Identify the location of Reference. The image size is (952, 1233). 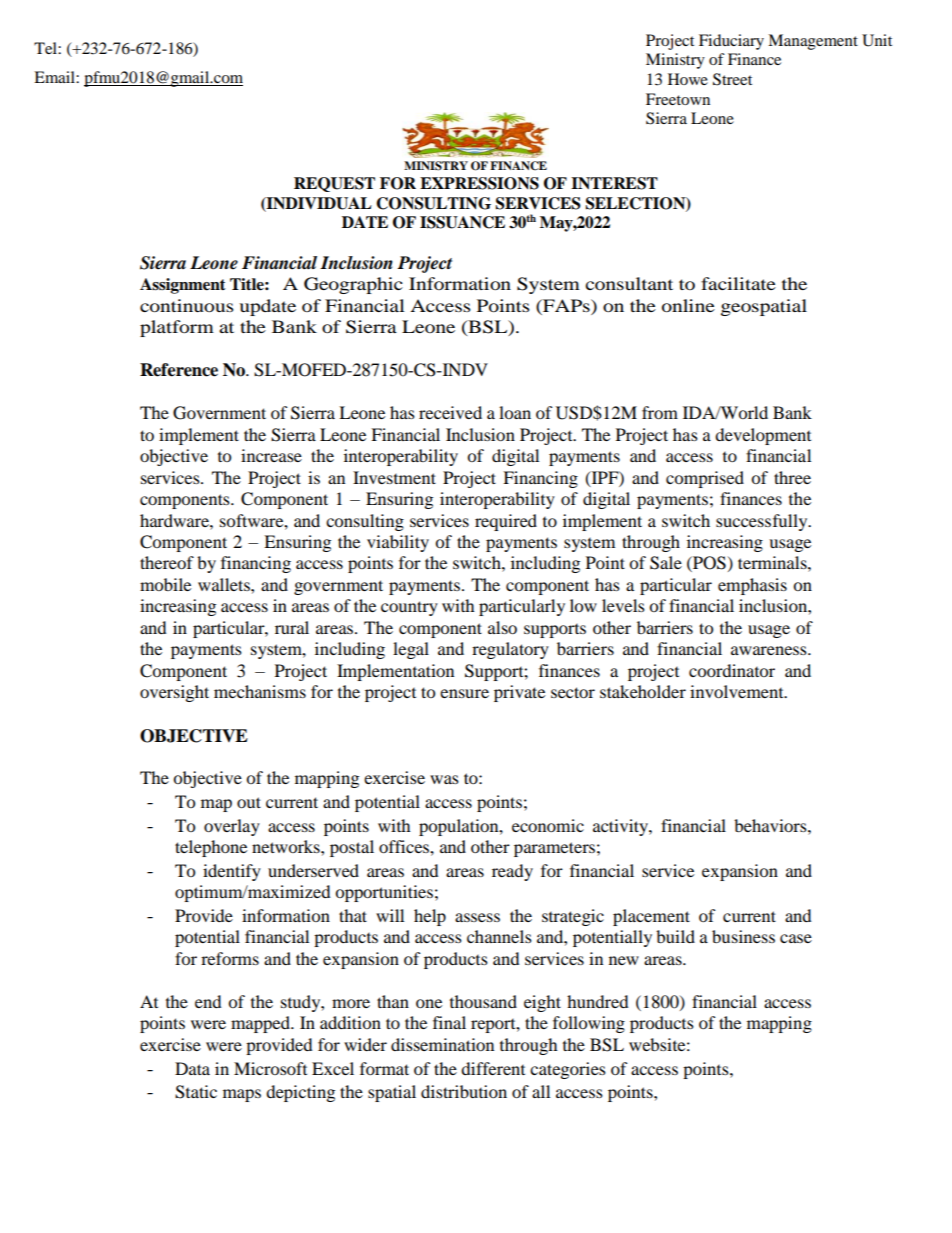
(179, 370).
